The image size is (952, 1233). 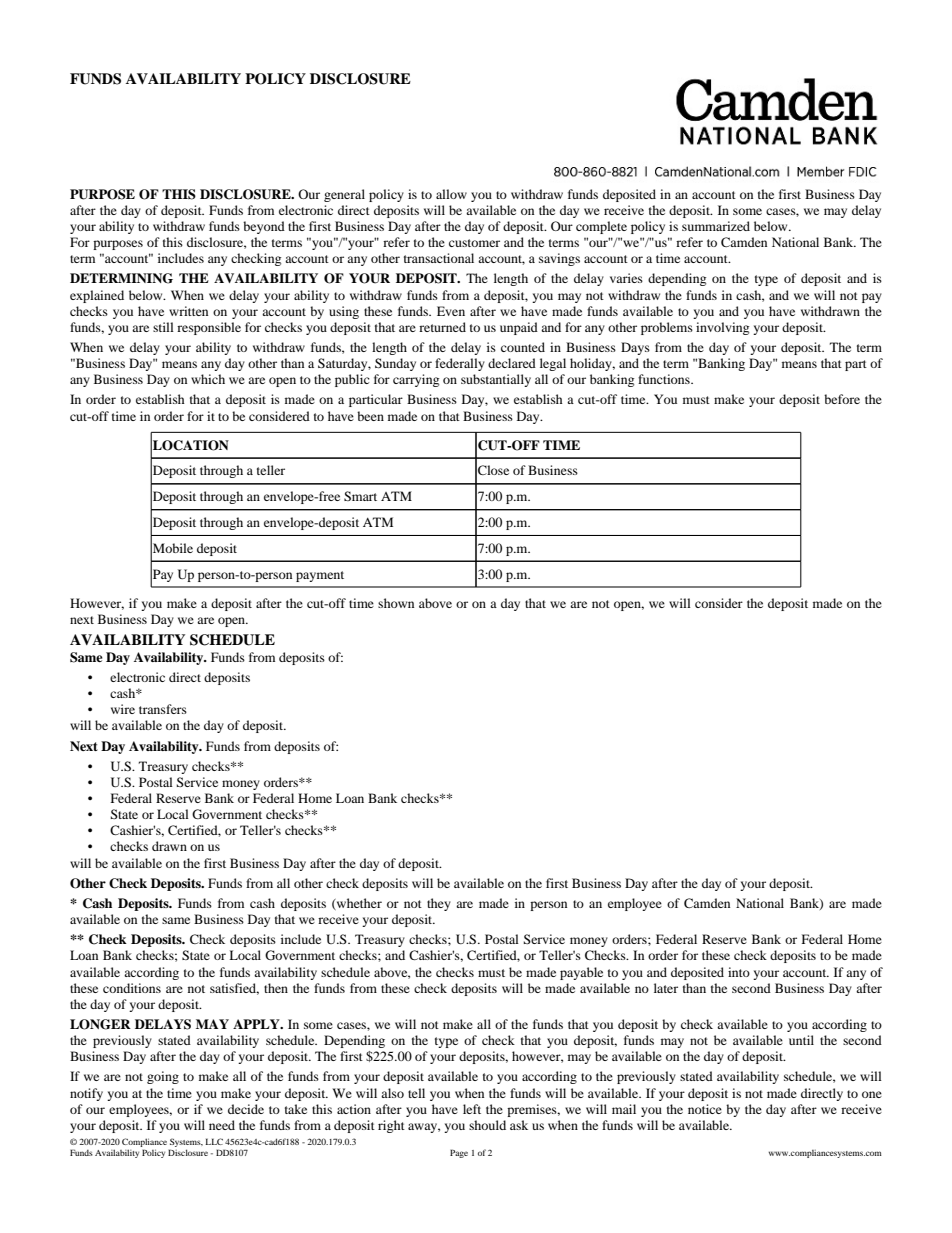 What do you see at coordinates (716, 226) in the screenshot?
I see `summarized` at bounding box center [716, 226].
